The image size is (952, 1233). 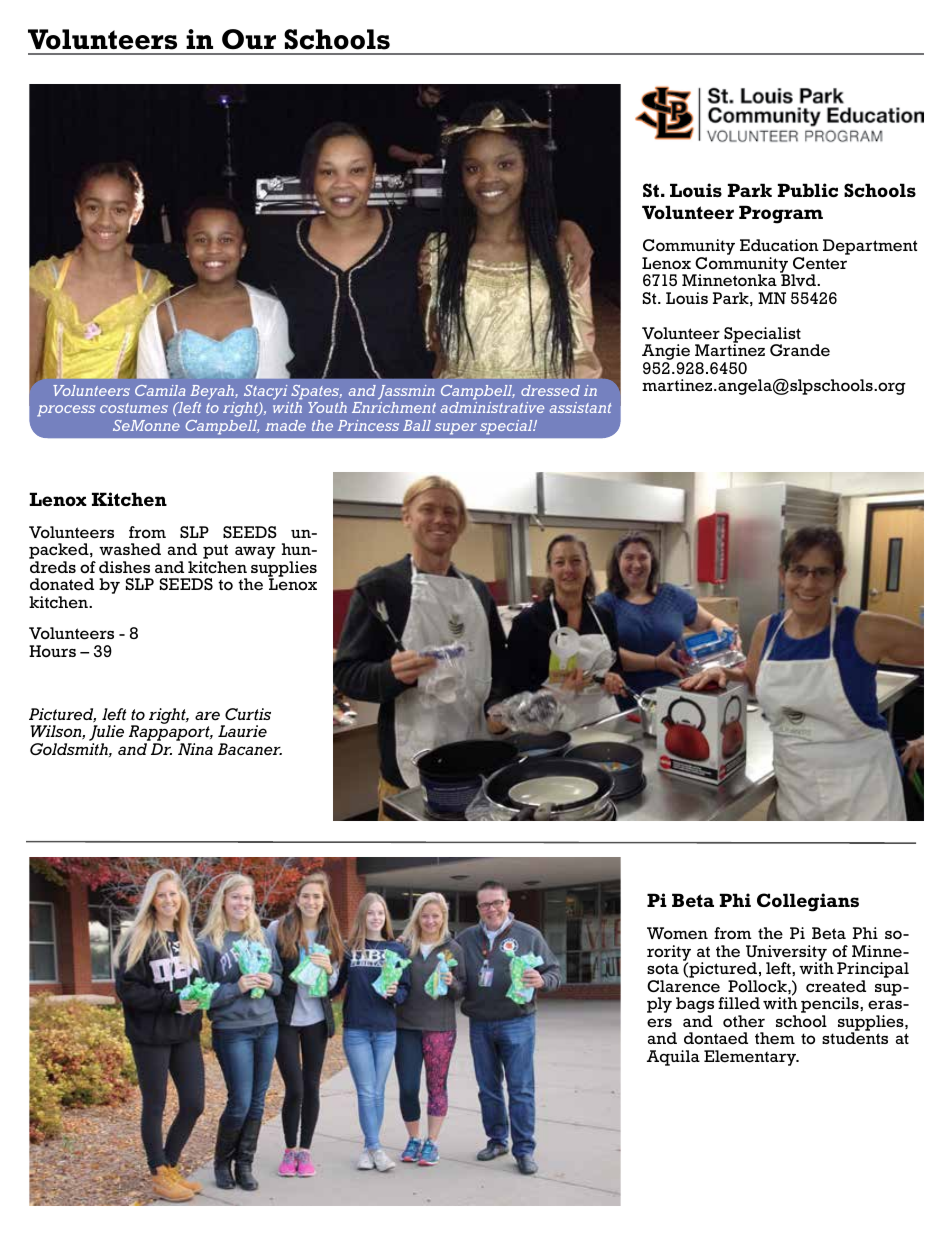 What do you see at coordinates (800, 350) in the screenshot?
I see `Grande` at bounding box center [800, 350].
